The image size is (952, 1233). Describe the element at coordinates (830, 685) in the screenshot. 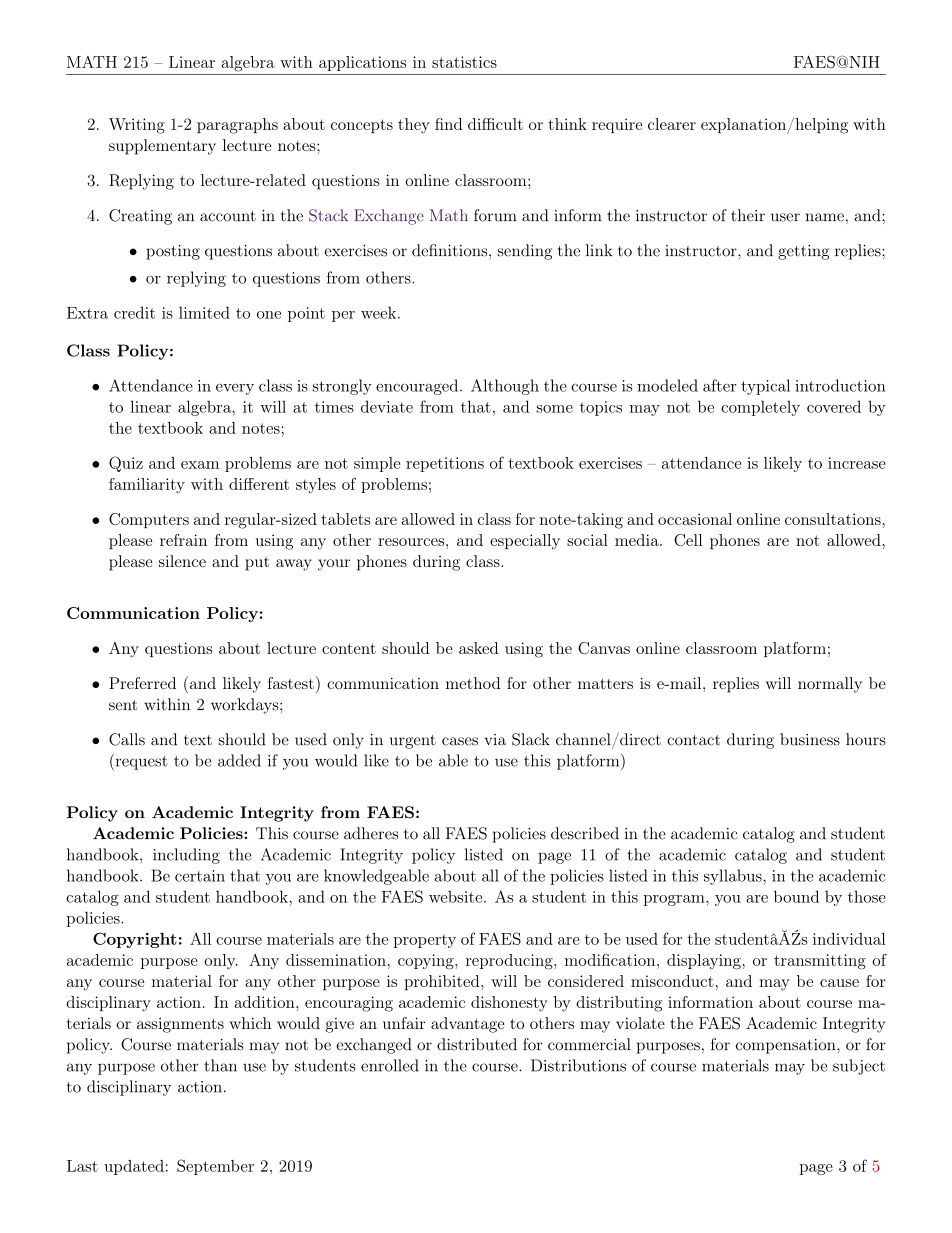

I see `normally` at that location.
